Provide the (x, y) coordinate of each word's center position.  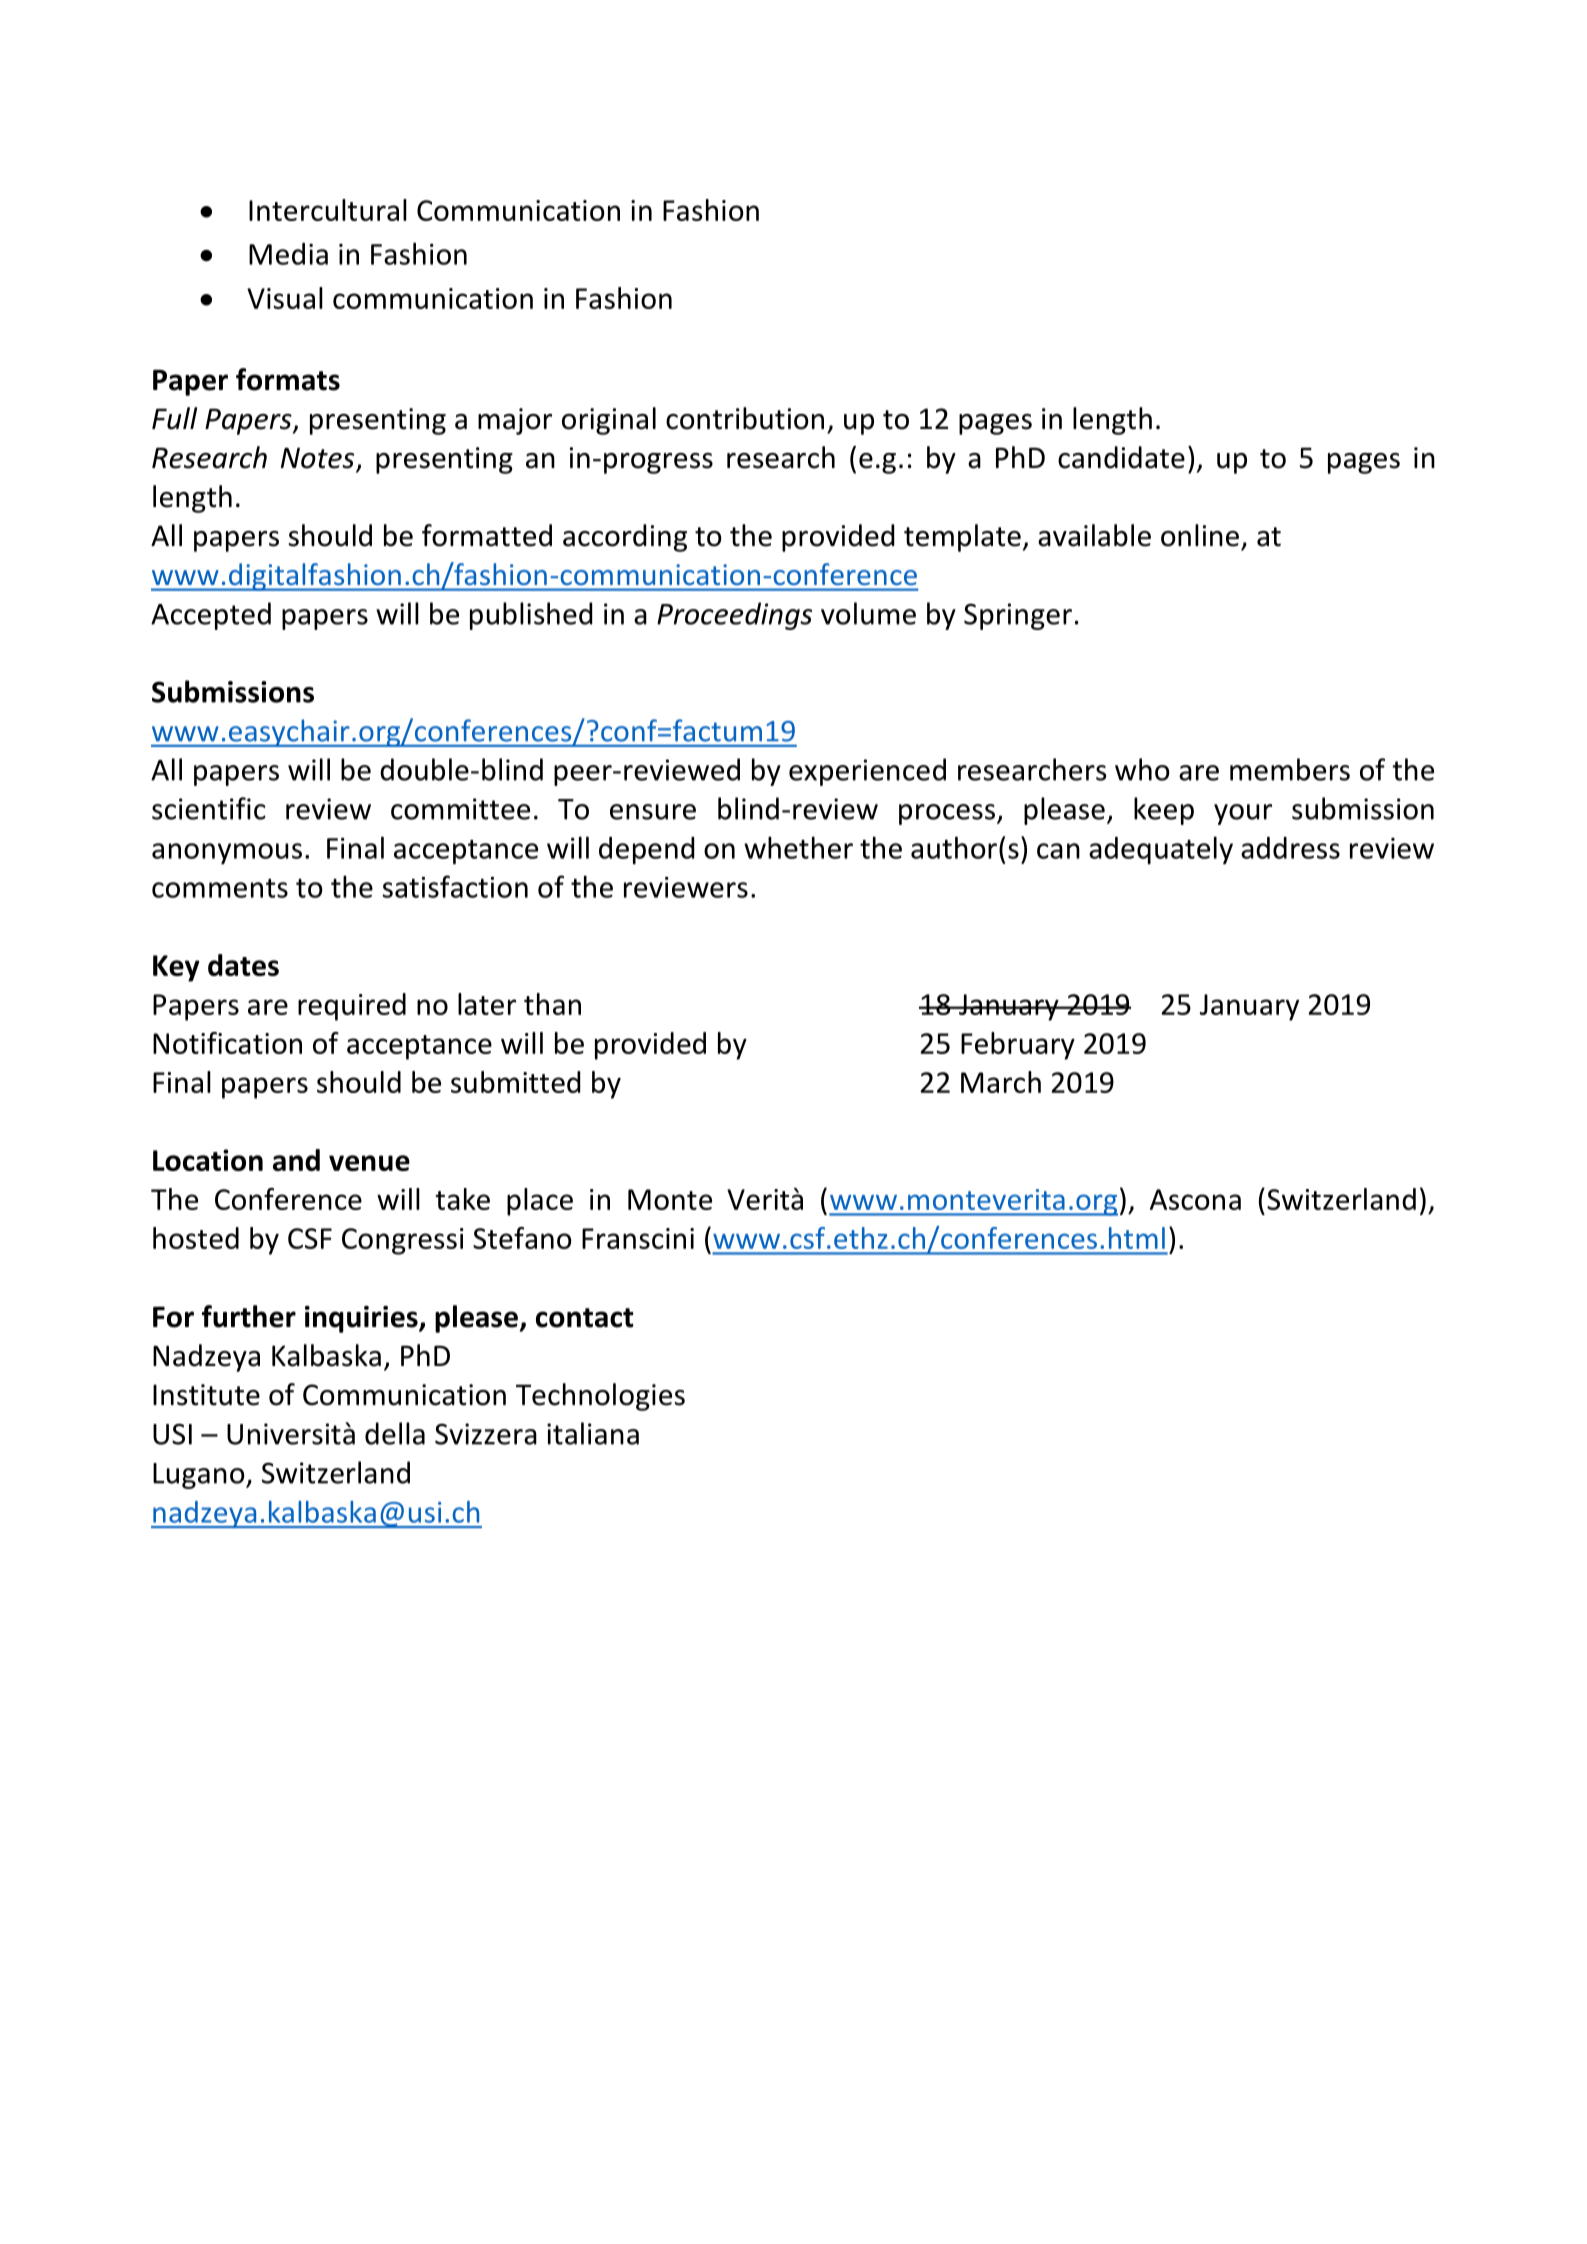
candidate (1121, 457)
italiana (593, 1433)
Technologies (600, 1397)
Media (288, 254)
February (1018, 1046)
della (395, 1433)
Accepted (211, 616)
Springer (1018, 616)
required (352, 1007)
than (552, 1004)
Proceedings (734, 616)
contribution (745, 418)
